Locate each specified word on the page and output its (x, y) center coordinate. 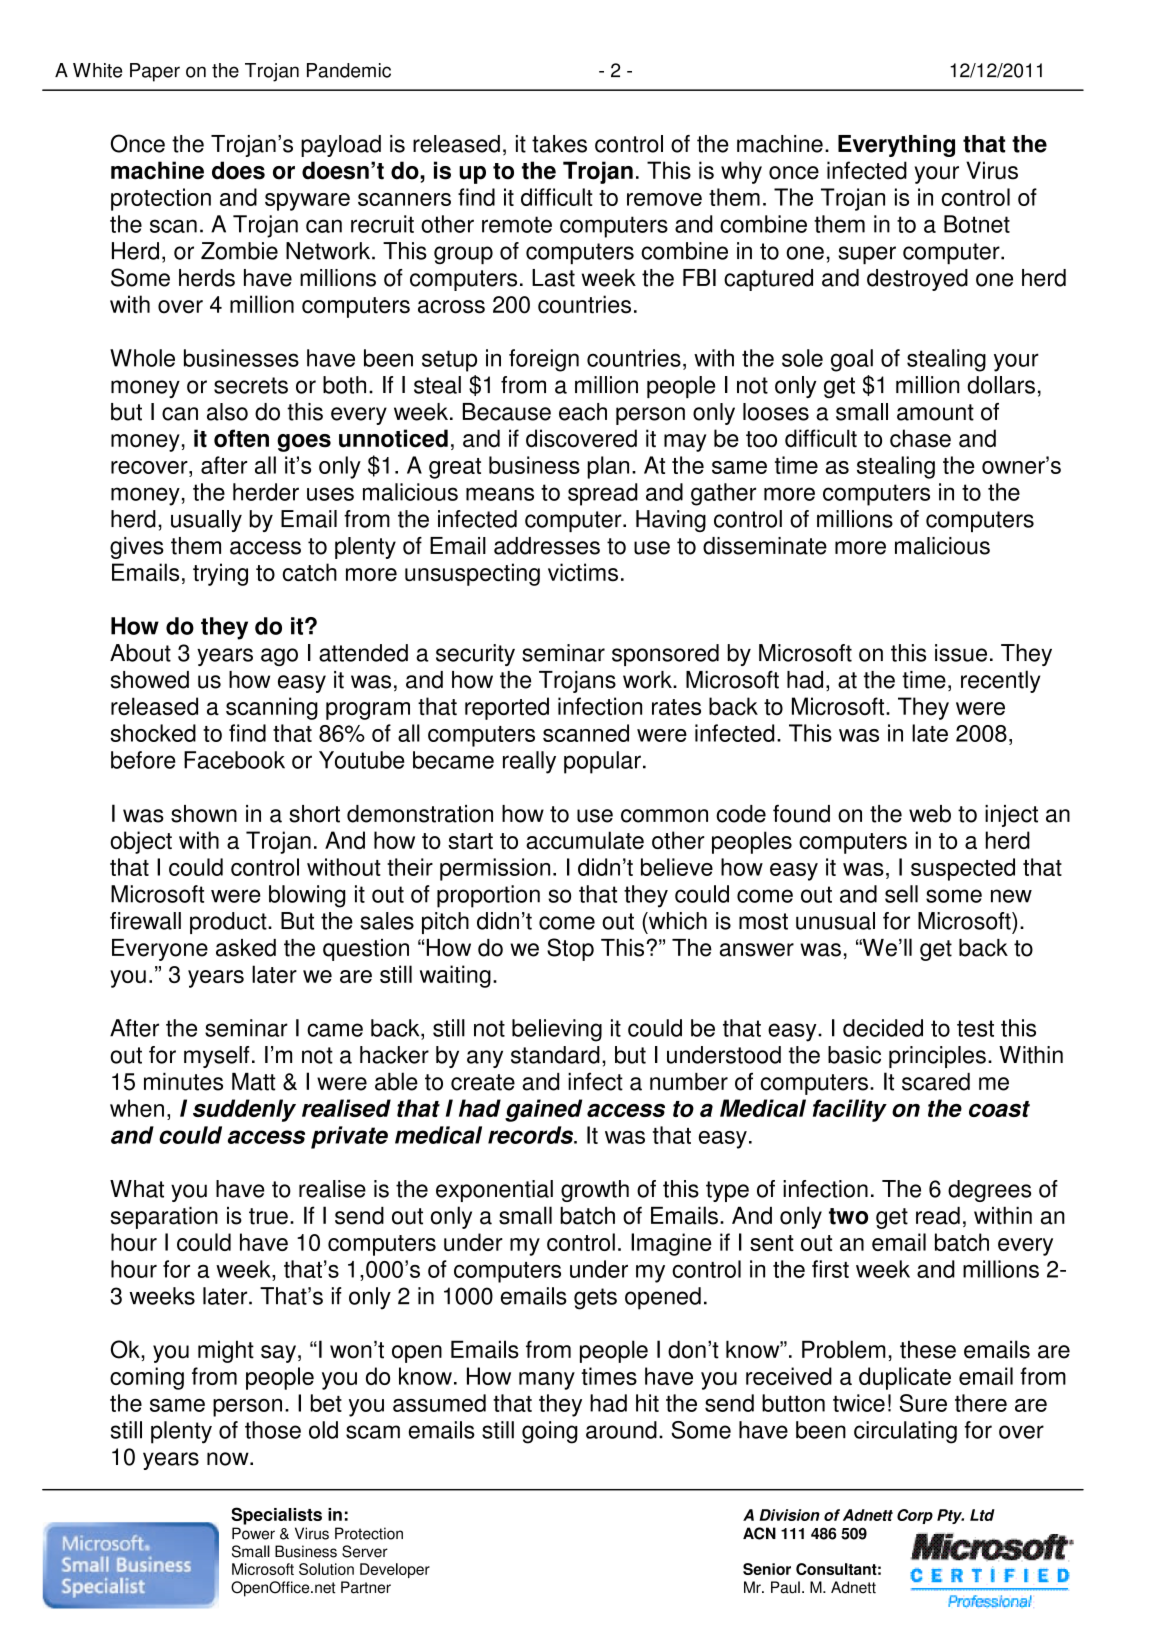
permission (495, 869)
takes (559, 144)
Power (253, 1533)
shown (204, 814)
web (930, 814)
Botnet (977, 224)
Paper (155, 72)
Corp (915, 1516)
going (550, 1432)
